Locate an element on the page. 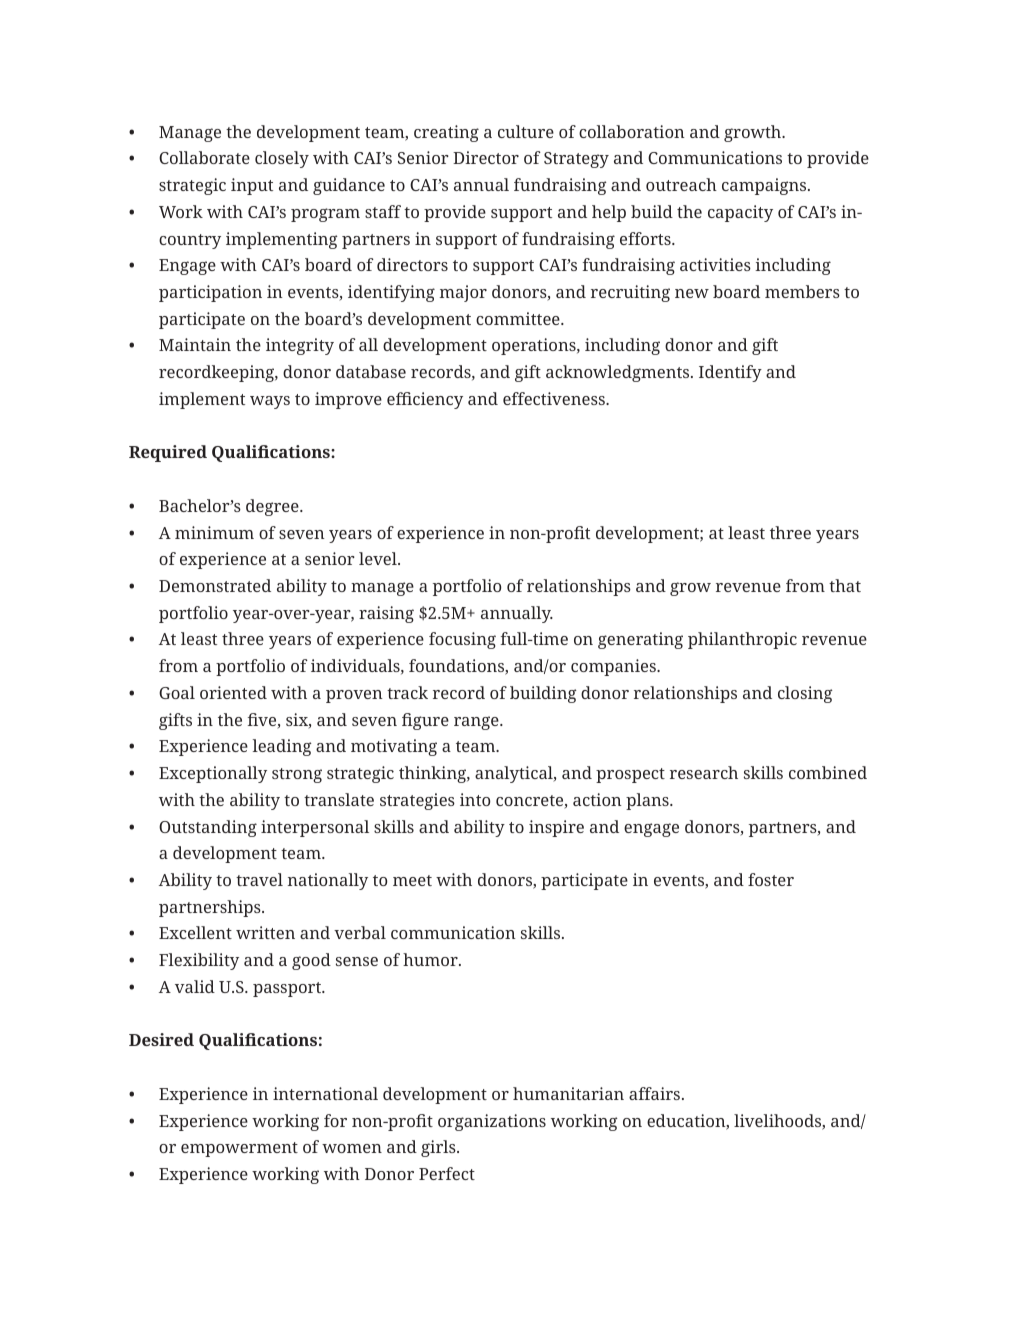 Image resolution: width=1023 pixels, height=1323 pixels. culture is located at coordinates (526, 131).
